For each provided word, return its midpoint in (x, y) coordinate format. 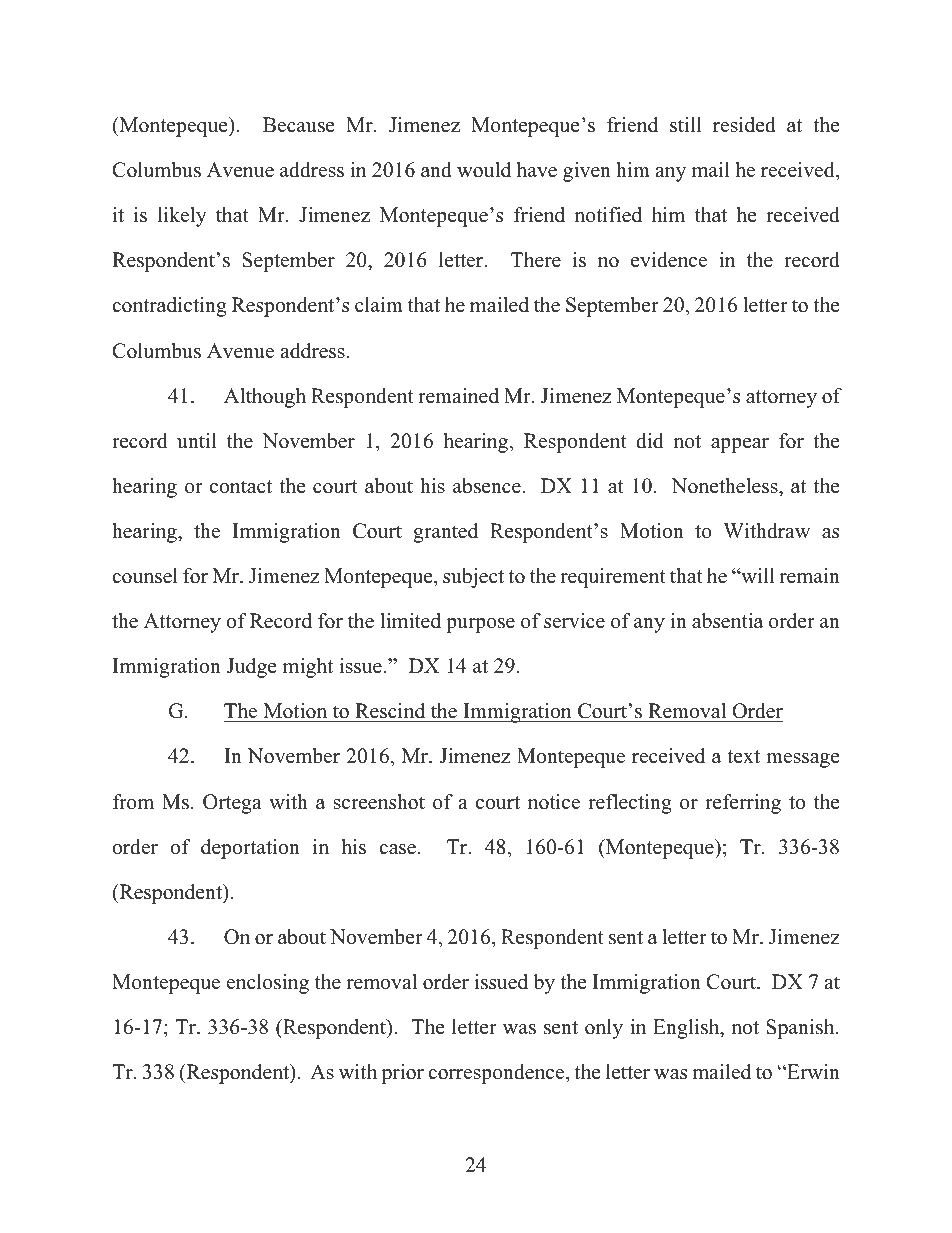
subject (473, 578)
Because (299, 125)
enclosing (268, 984)
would (484, 170)
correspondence (497, 1074)
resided (744, 125)
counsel (145, 576)
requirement (613, 578)
